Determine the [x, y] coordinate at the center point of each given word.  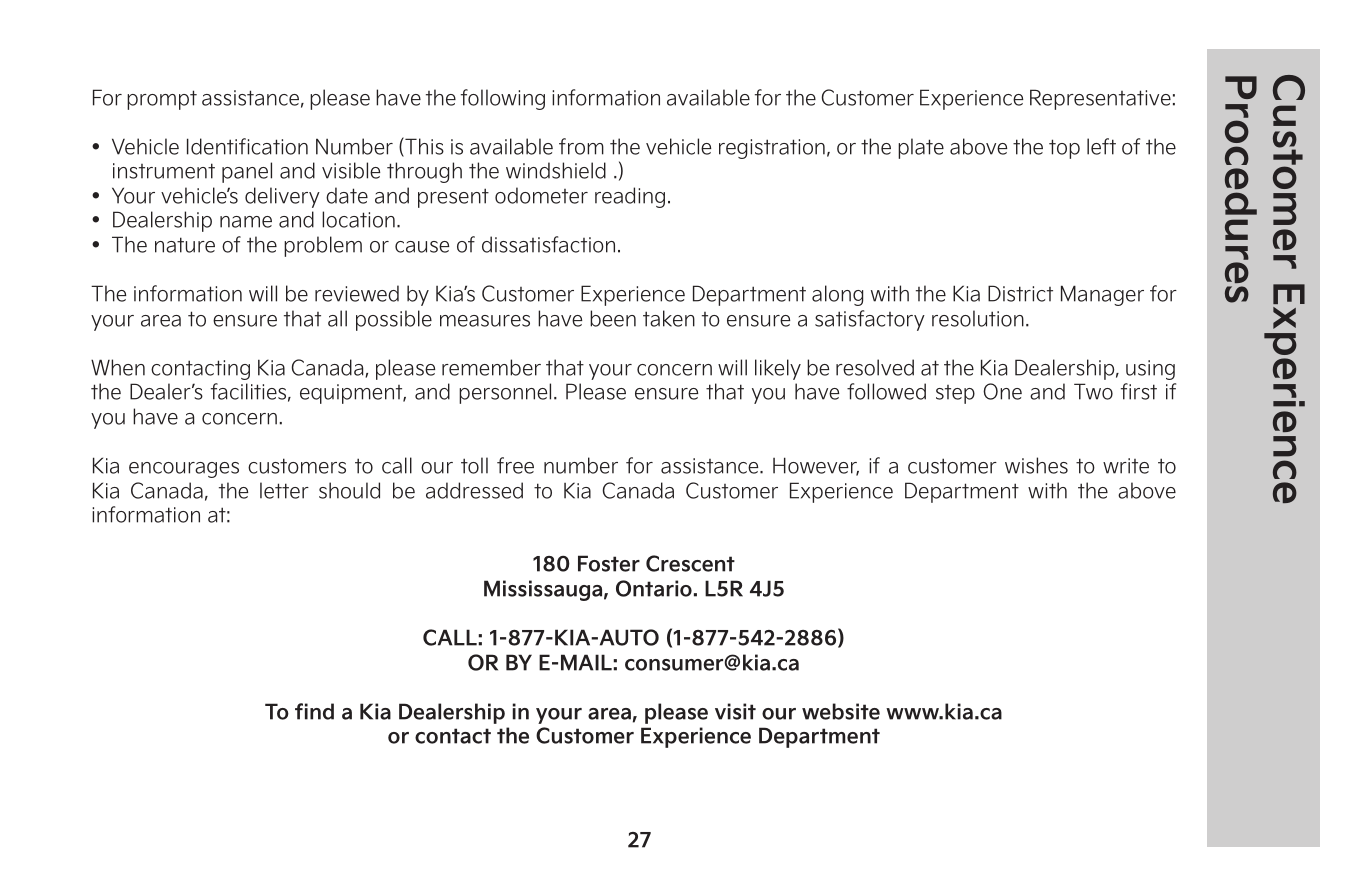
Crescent [690, 563]
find [314, 711]
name [246, 222]
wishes [1036, 465]
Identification [247, 146]
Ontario [654, 588]
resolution [978, 318]
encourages [184, 470]
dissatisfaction [548, 244]
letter [284, 490]
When [118, 367]
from [581, 146]
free [515, 465]
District [1020, 293]
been [613, 318]
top [1064, 149]
